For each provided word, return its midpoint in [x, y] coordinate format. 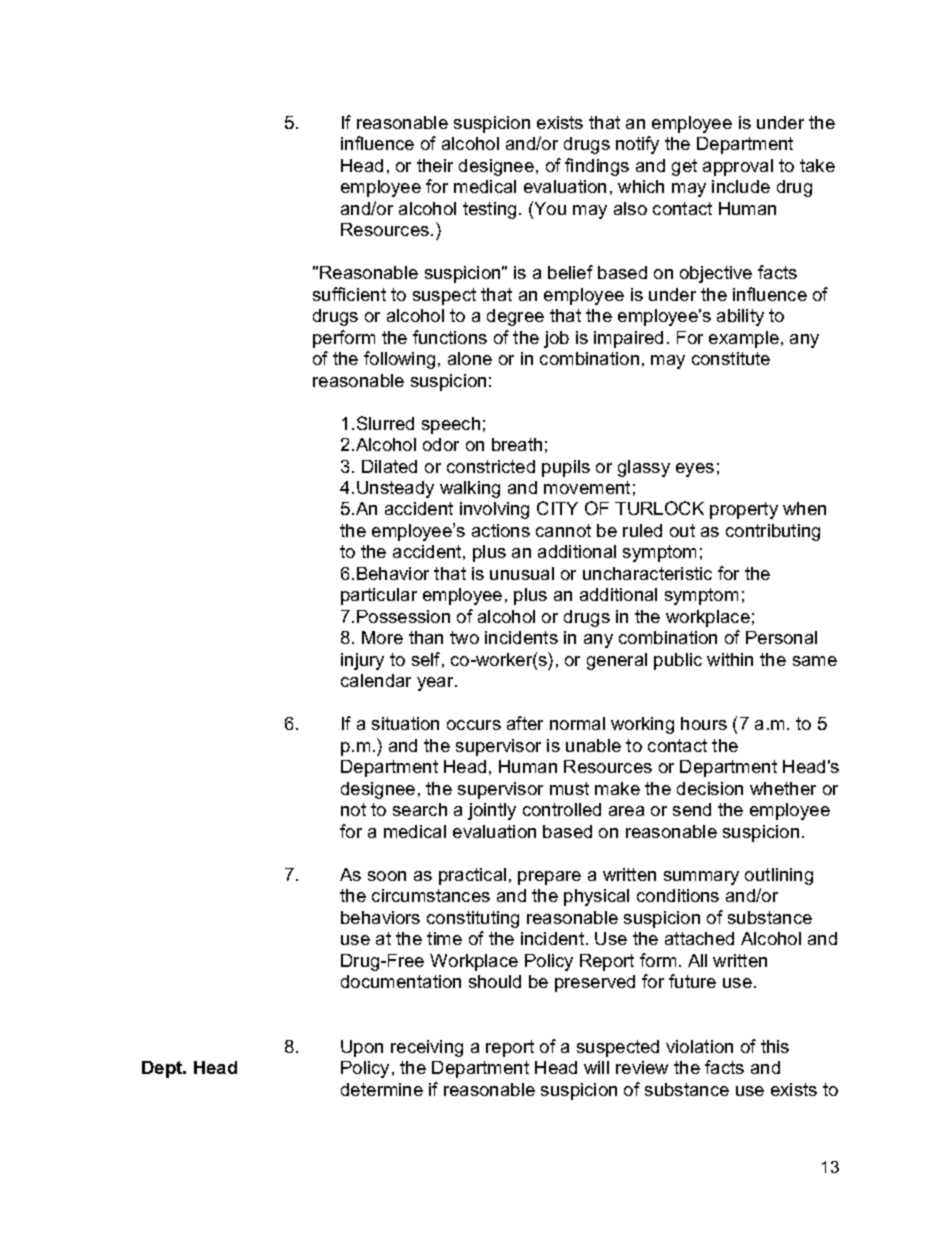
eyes [695, 470]
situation [405, 723]
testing [489, 210]
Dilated [389, 466]
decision [710, 788]
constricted [491, 466]
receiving [427, 1048]
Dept [163, 1069]
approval [738, 167]
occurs [474, 725]
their [435, 165]
